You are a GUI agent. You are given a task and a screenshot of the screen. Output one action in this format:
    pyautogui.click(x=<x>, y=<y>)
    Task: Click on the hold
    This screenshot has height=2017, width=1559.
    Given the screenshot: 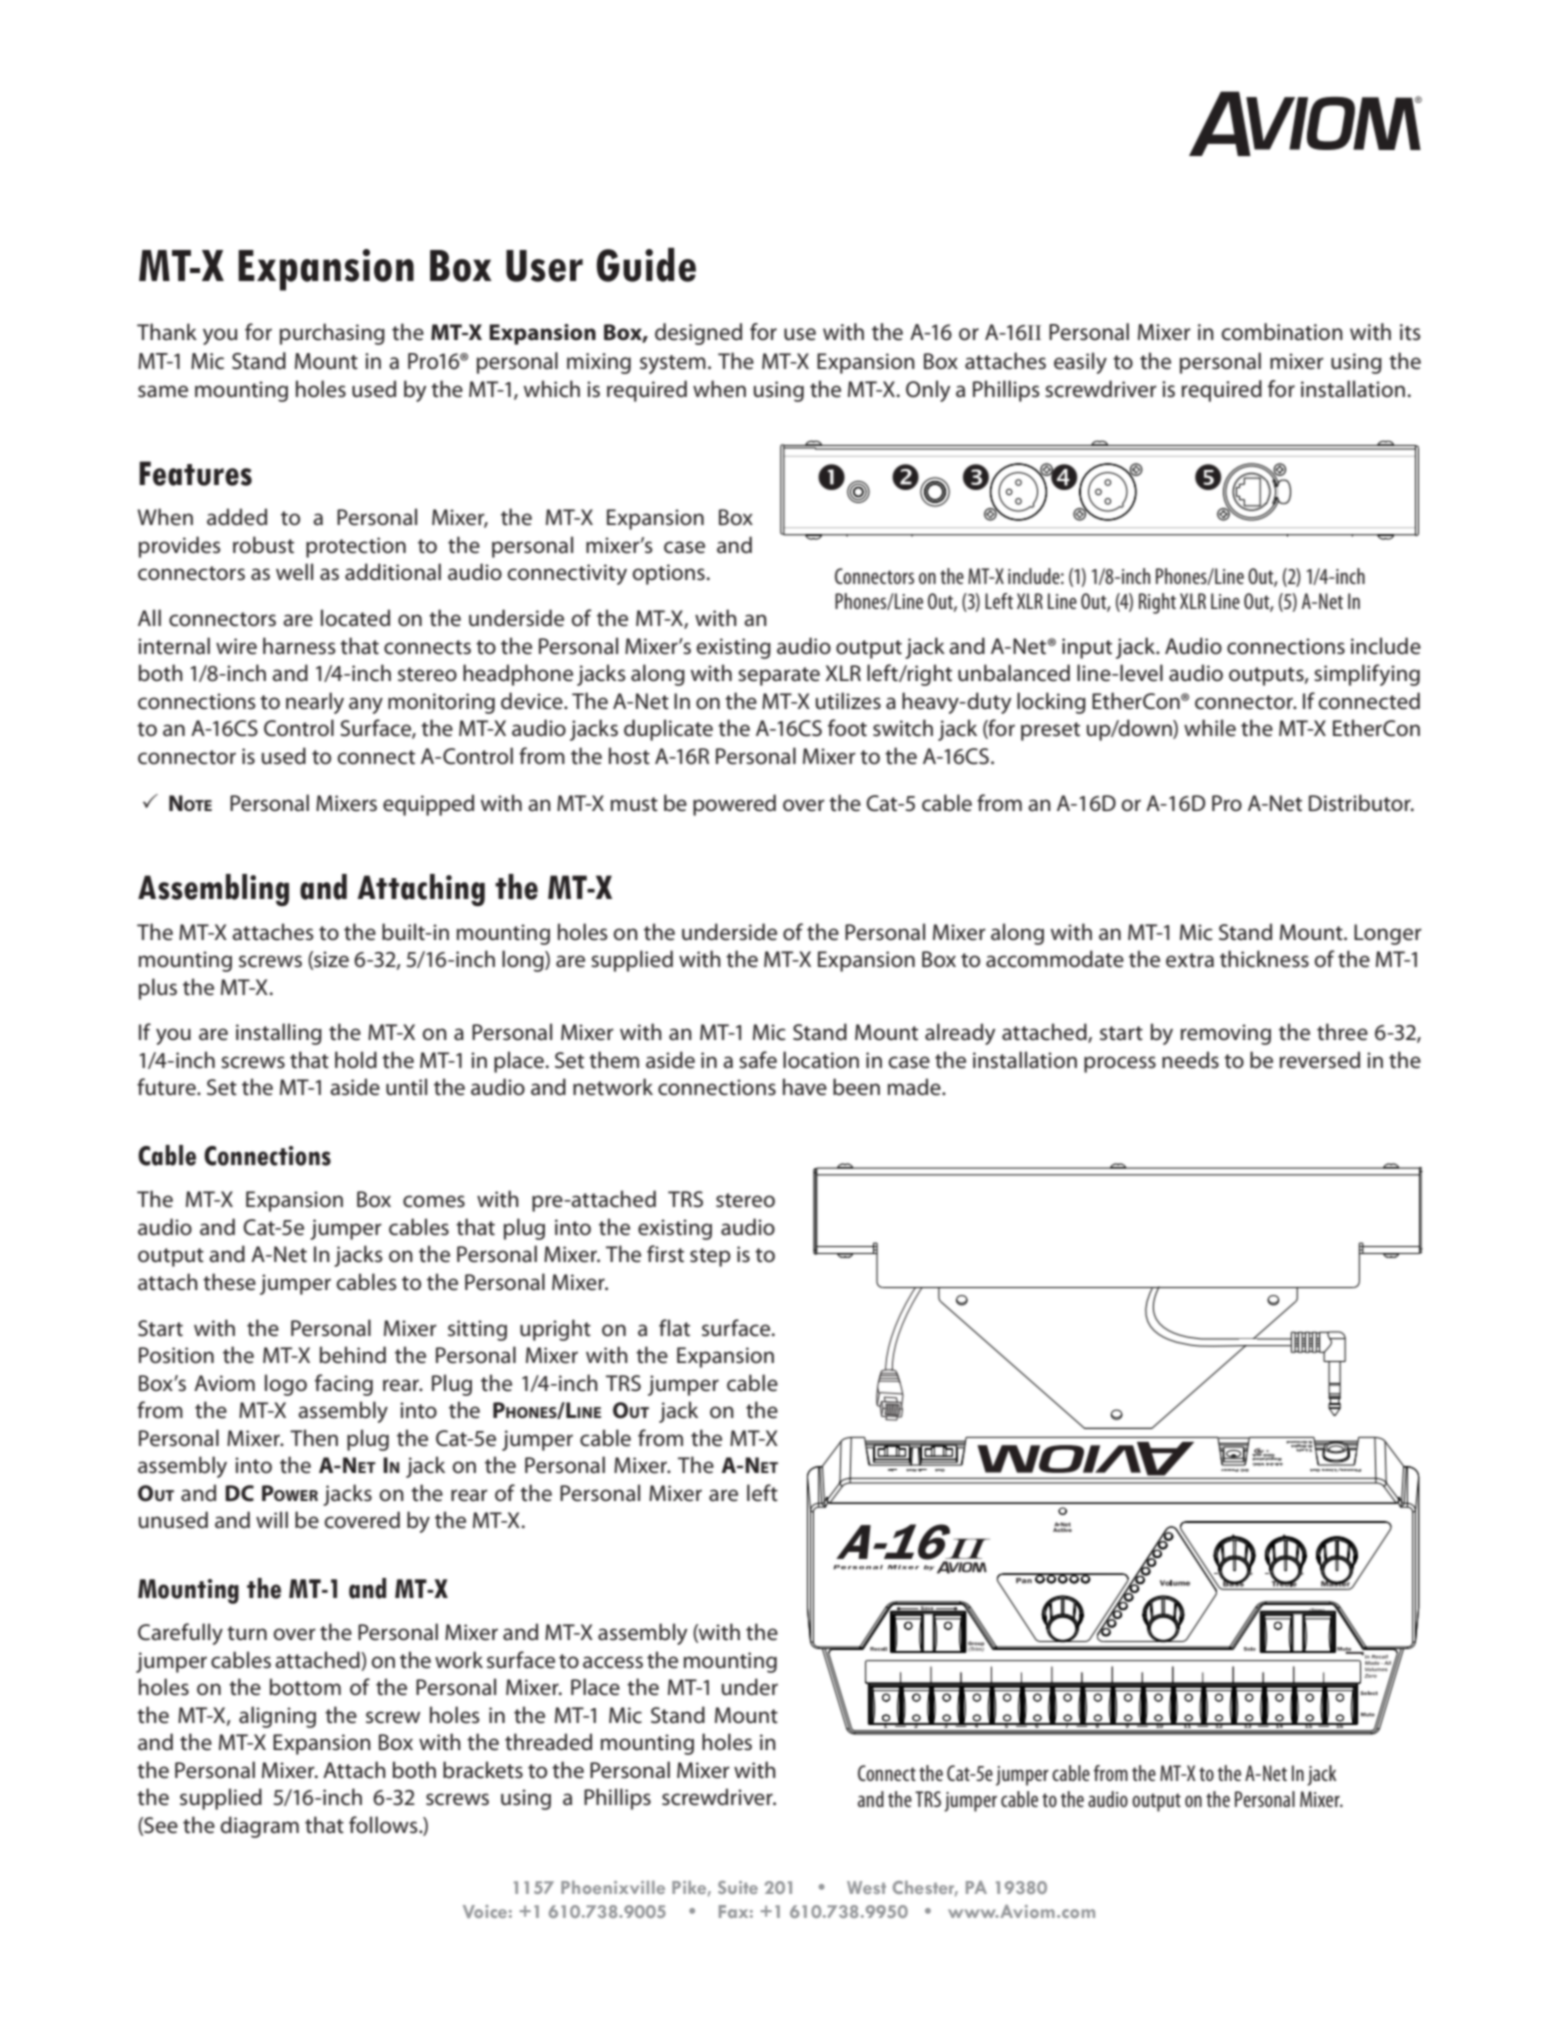 What is the action you would take?
    pyautogui.click(x=356, y=1060)
